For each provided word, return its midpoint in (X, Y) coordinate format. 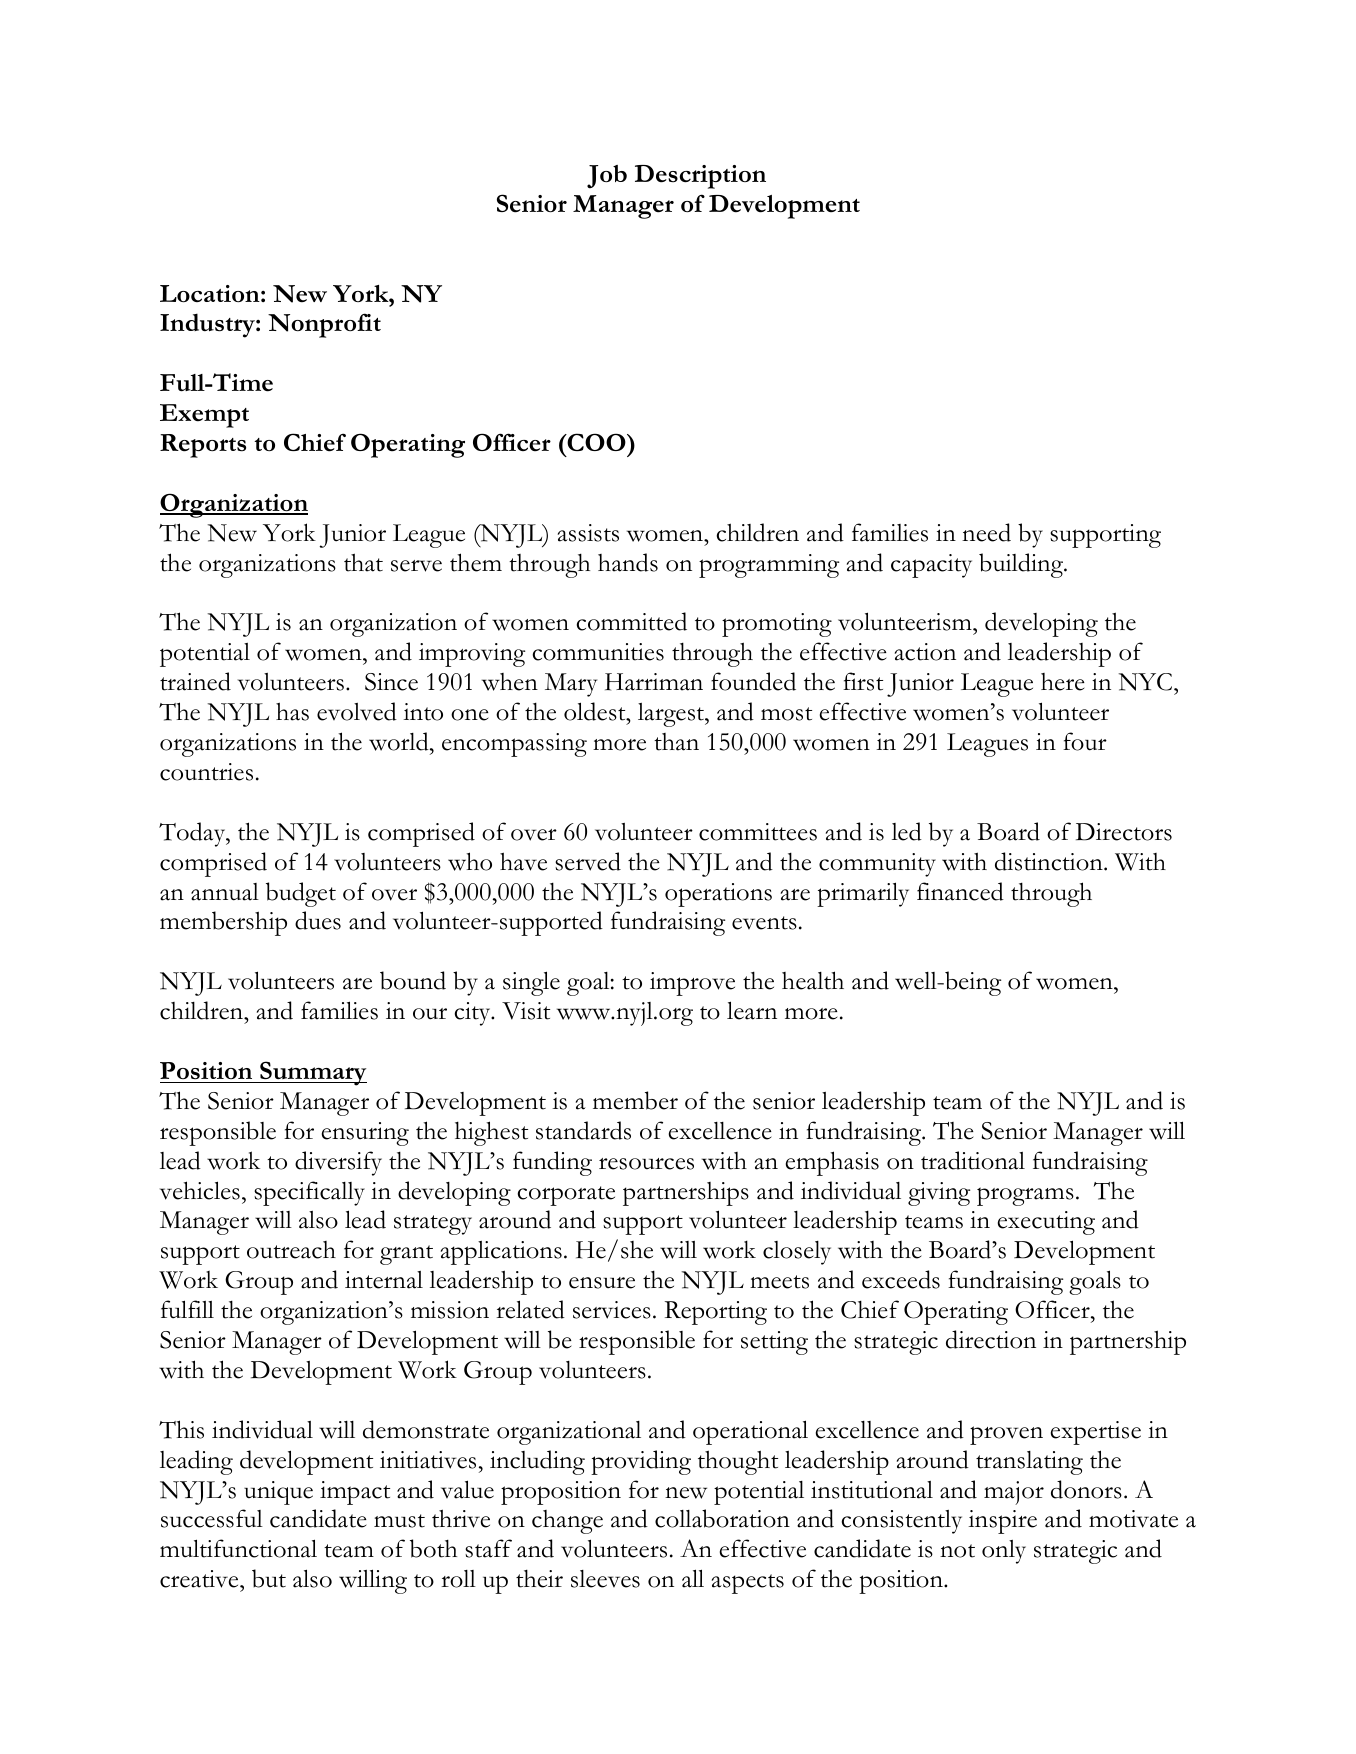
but (269, 1578)
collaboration (722, 1518)
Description (700, 177)
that (363, 562)
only (1004, 1552)
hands (628, 562)
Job (607, 177)
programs (1025, 1196)
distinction (1050, 861)
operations (718, 895)
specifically (309, 1193)
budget (301, 894)
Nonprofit (324, 325)
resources (646, 1164)
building (1022, 565)
